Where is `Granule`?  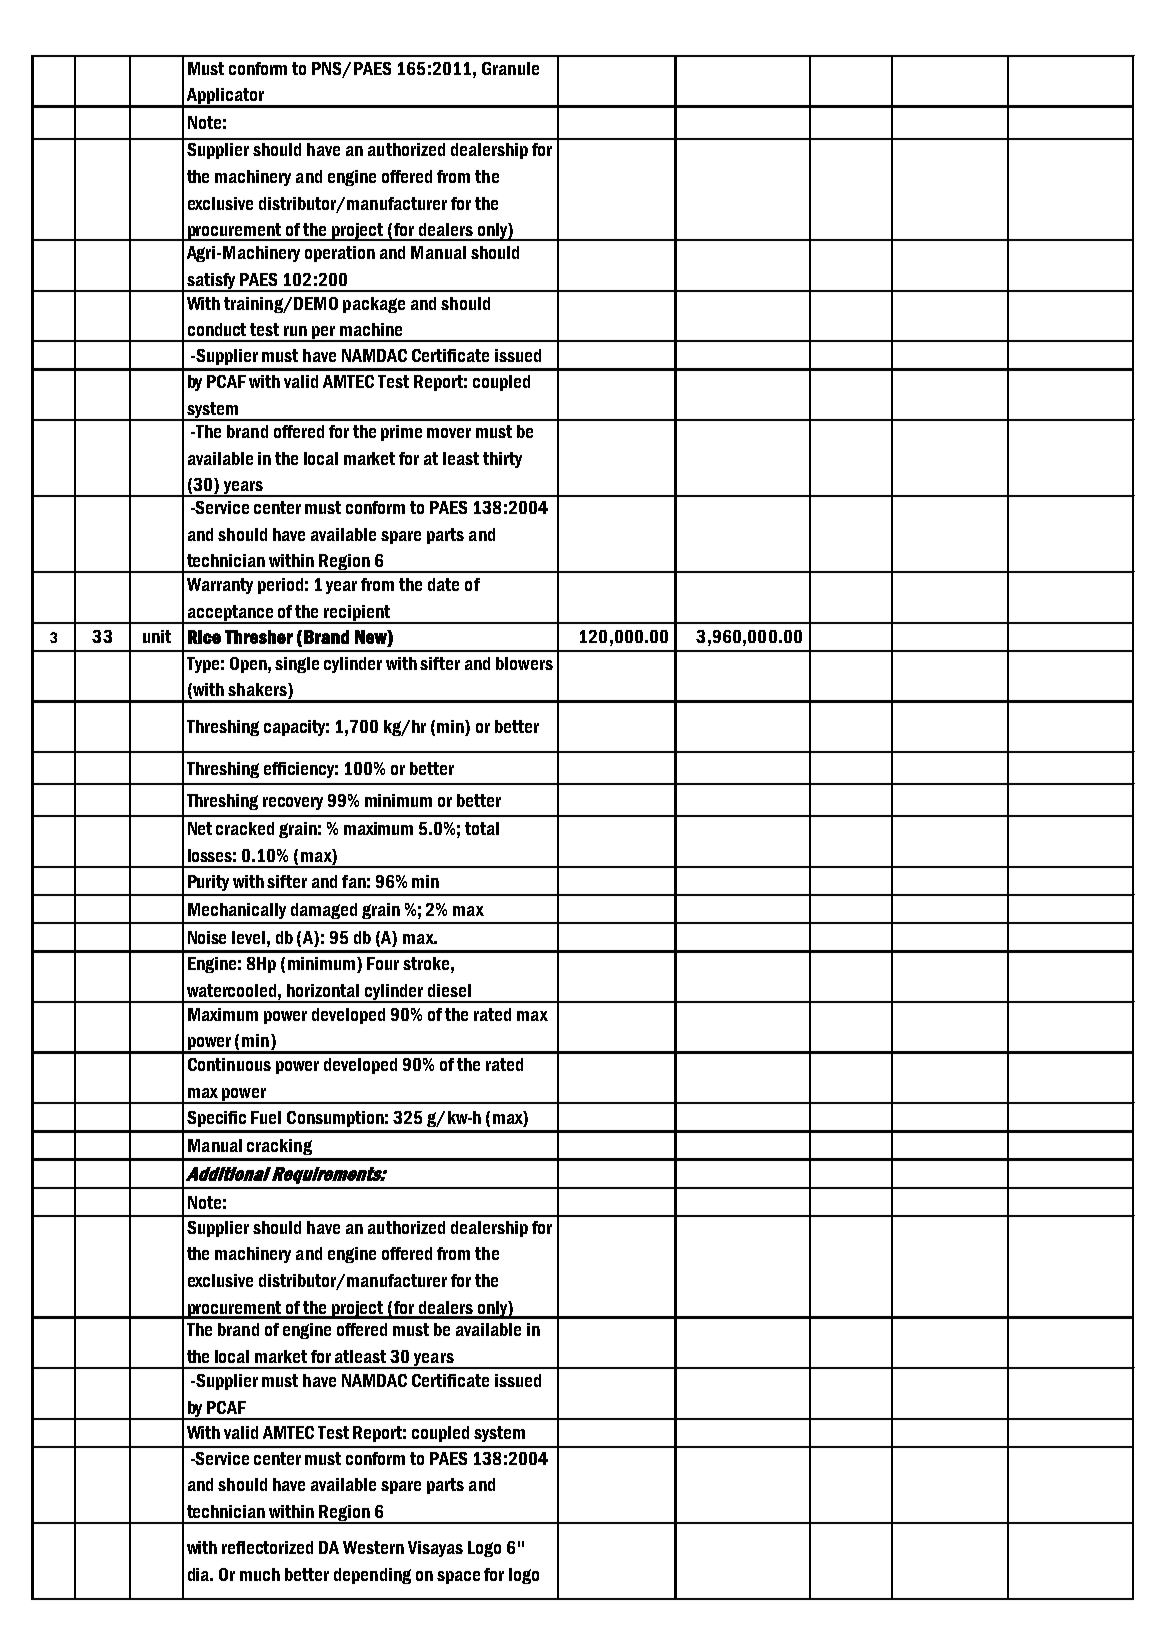
Granule is located at coordinates (510, 68).
